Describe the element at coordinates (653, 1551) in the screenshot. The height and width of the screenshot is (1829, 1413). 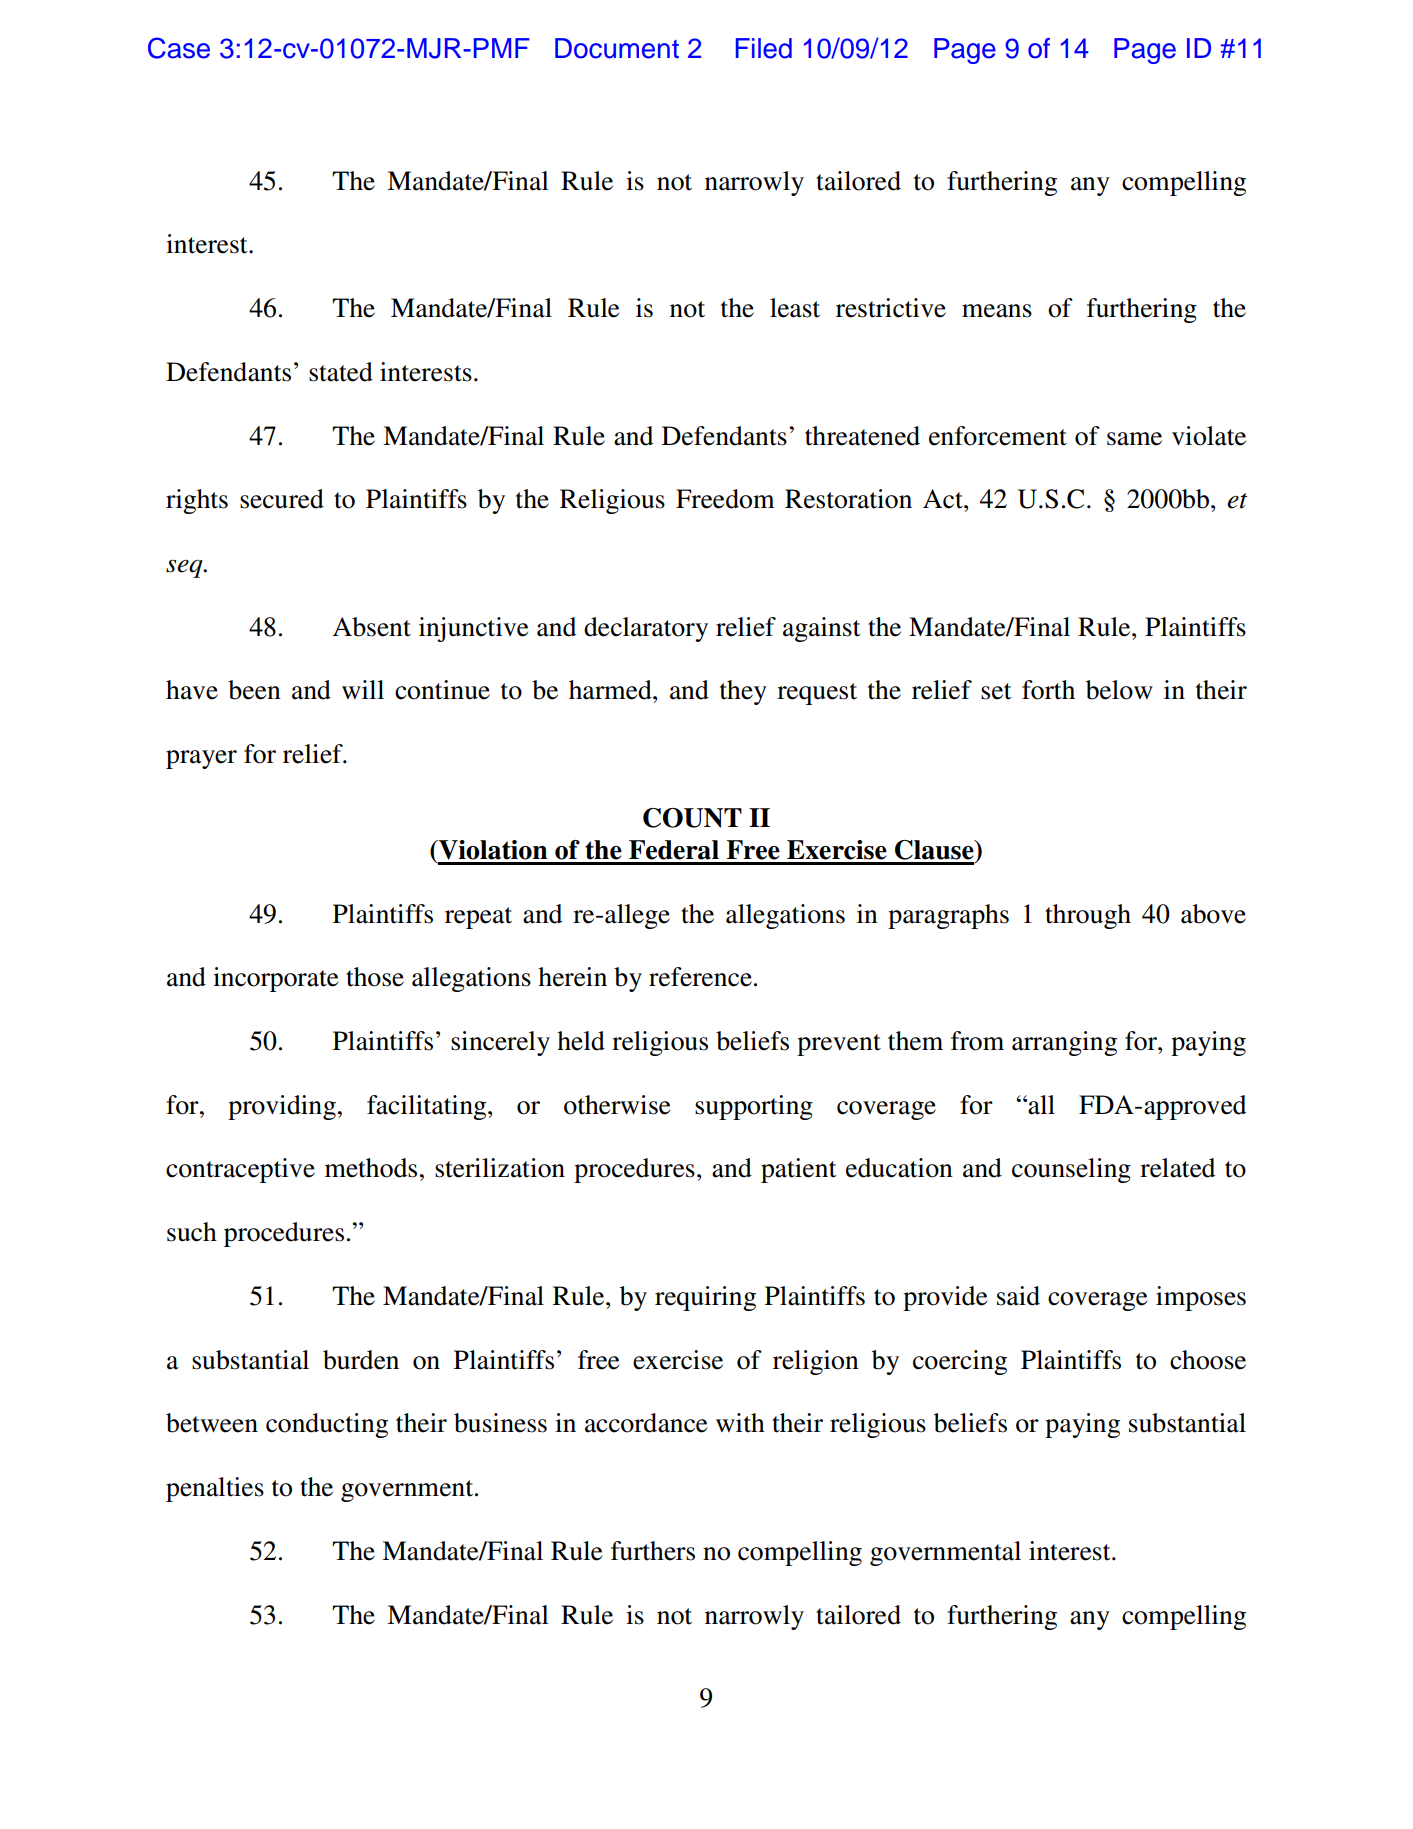
I see `furthers` at that location.
